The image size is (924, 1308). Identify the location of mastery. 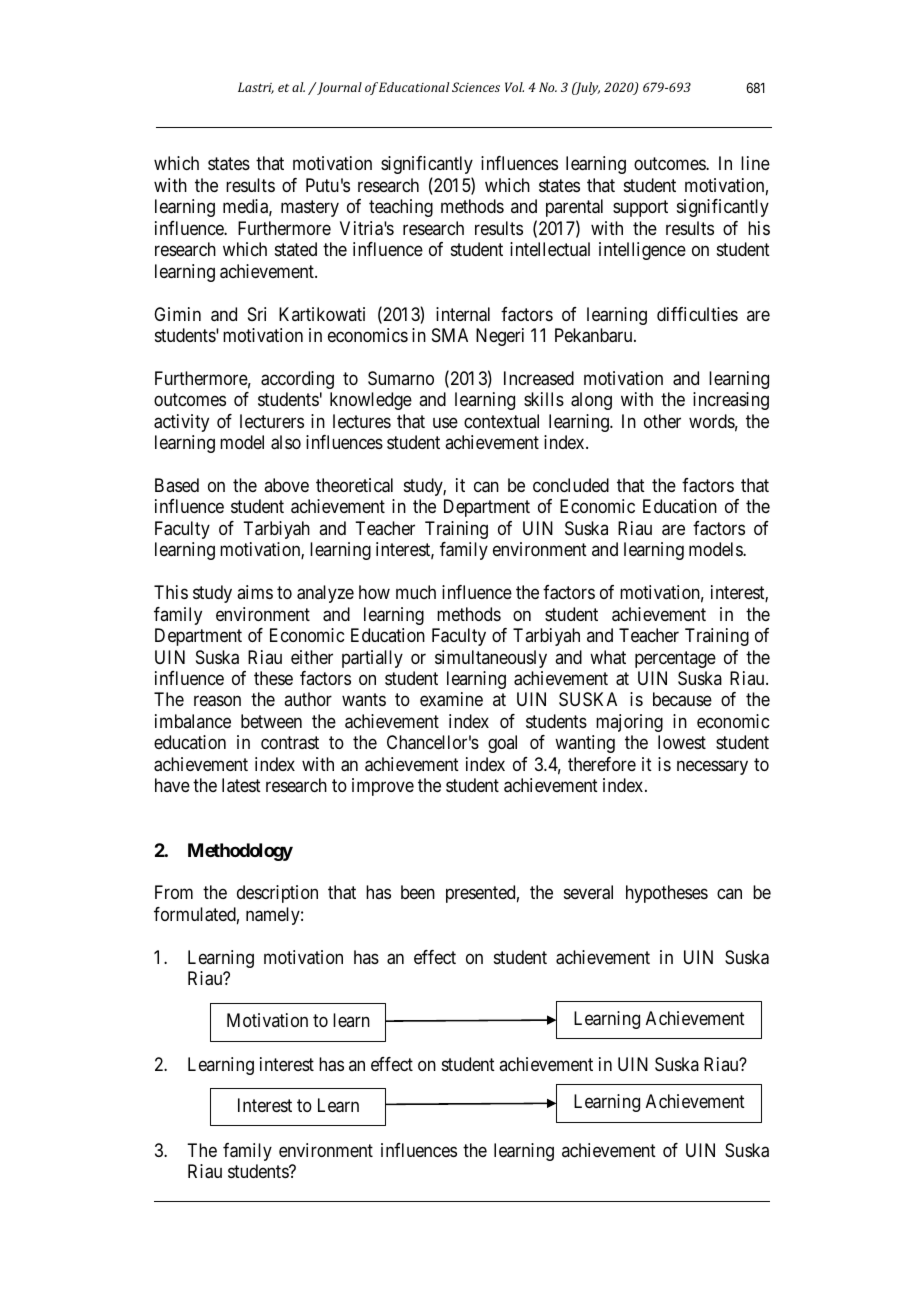
(310, 209).
